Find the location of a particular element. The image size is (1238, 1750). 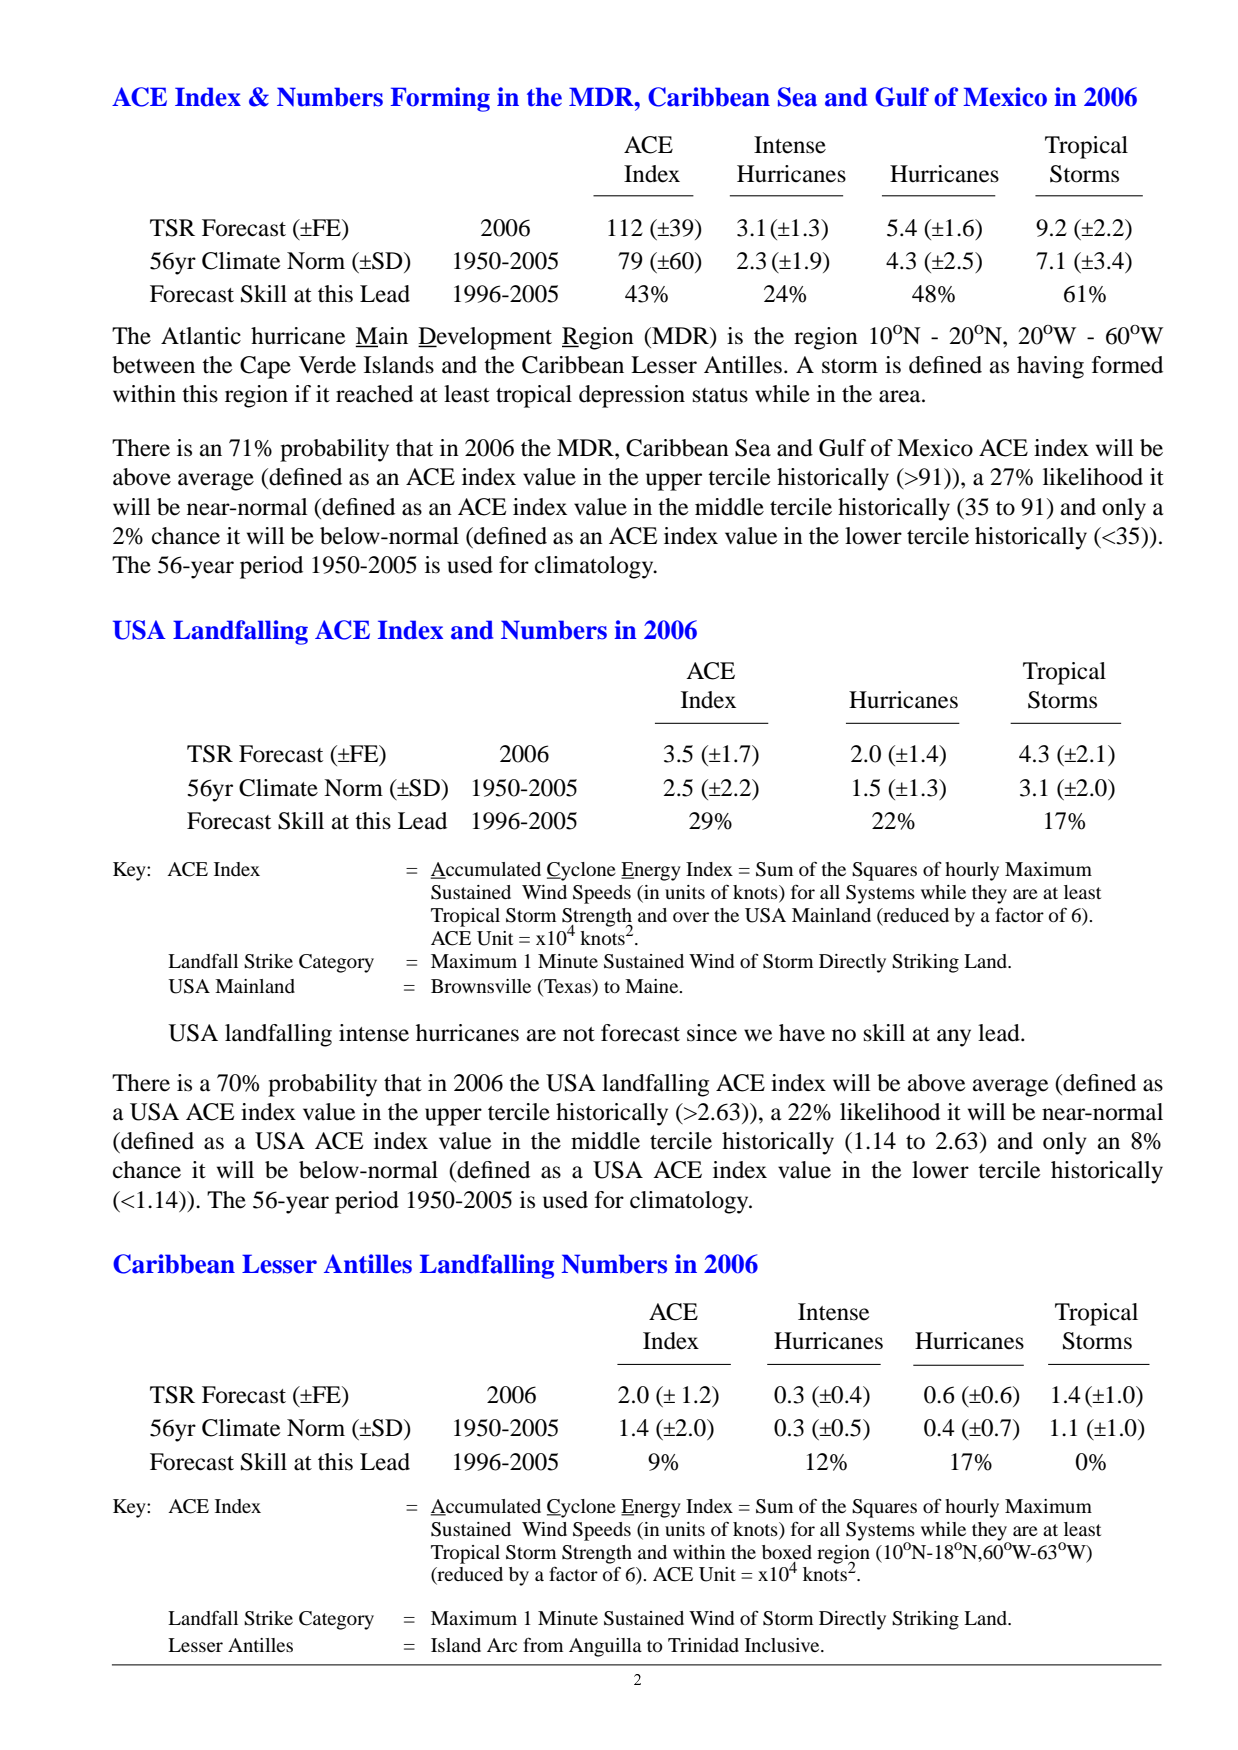

having is located at coordinates (1050, 367).
